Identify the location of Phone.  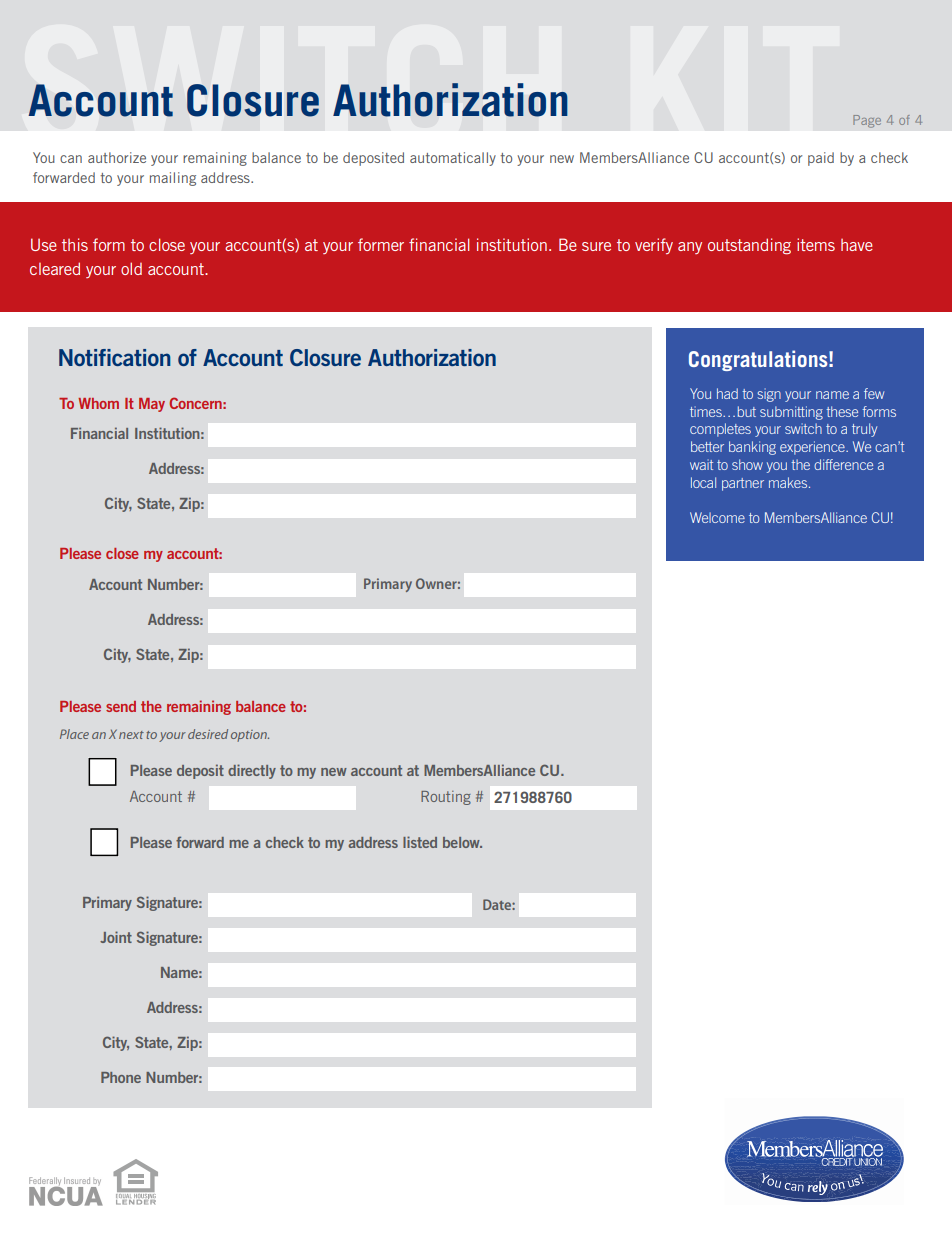
(121, 1077).
